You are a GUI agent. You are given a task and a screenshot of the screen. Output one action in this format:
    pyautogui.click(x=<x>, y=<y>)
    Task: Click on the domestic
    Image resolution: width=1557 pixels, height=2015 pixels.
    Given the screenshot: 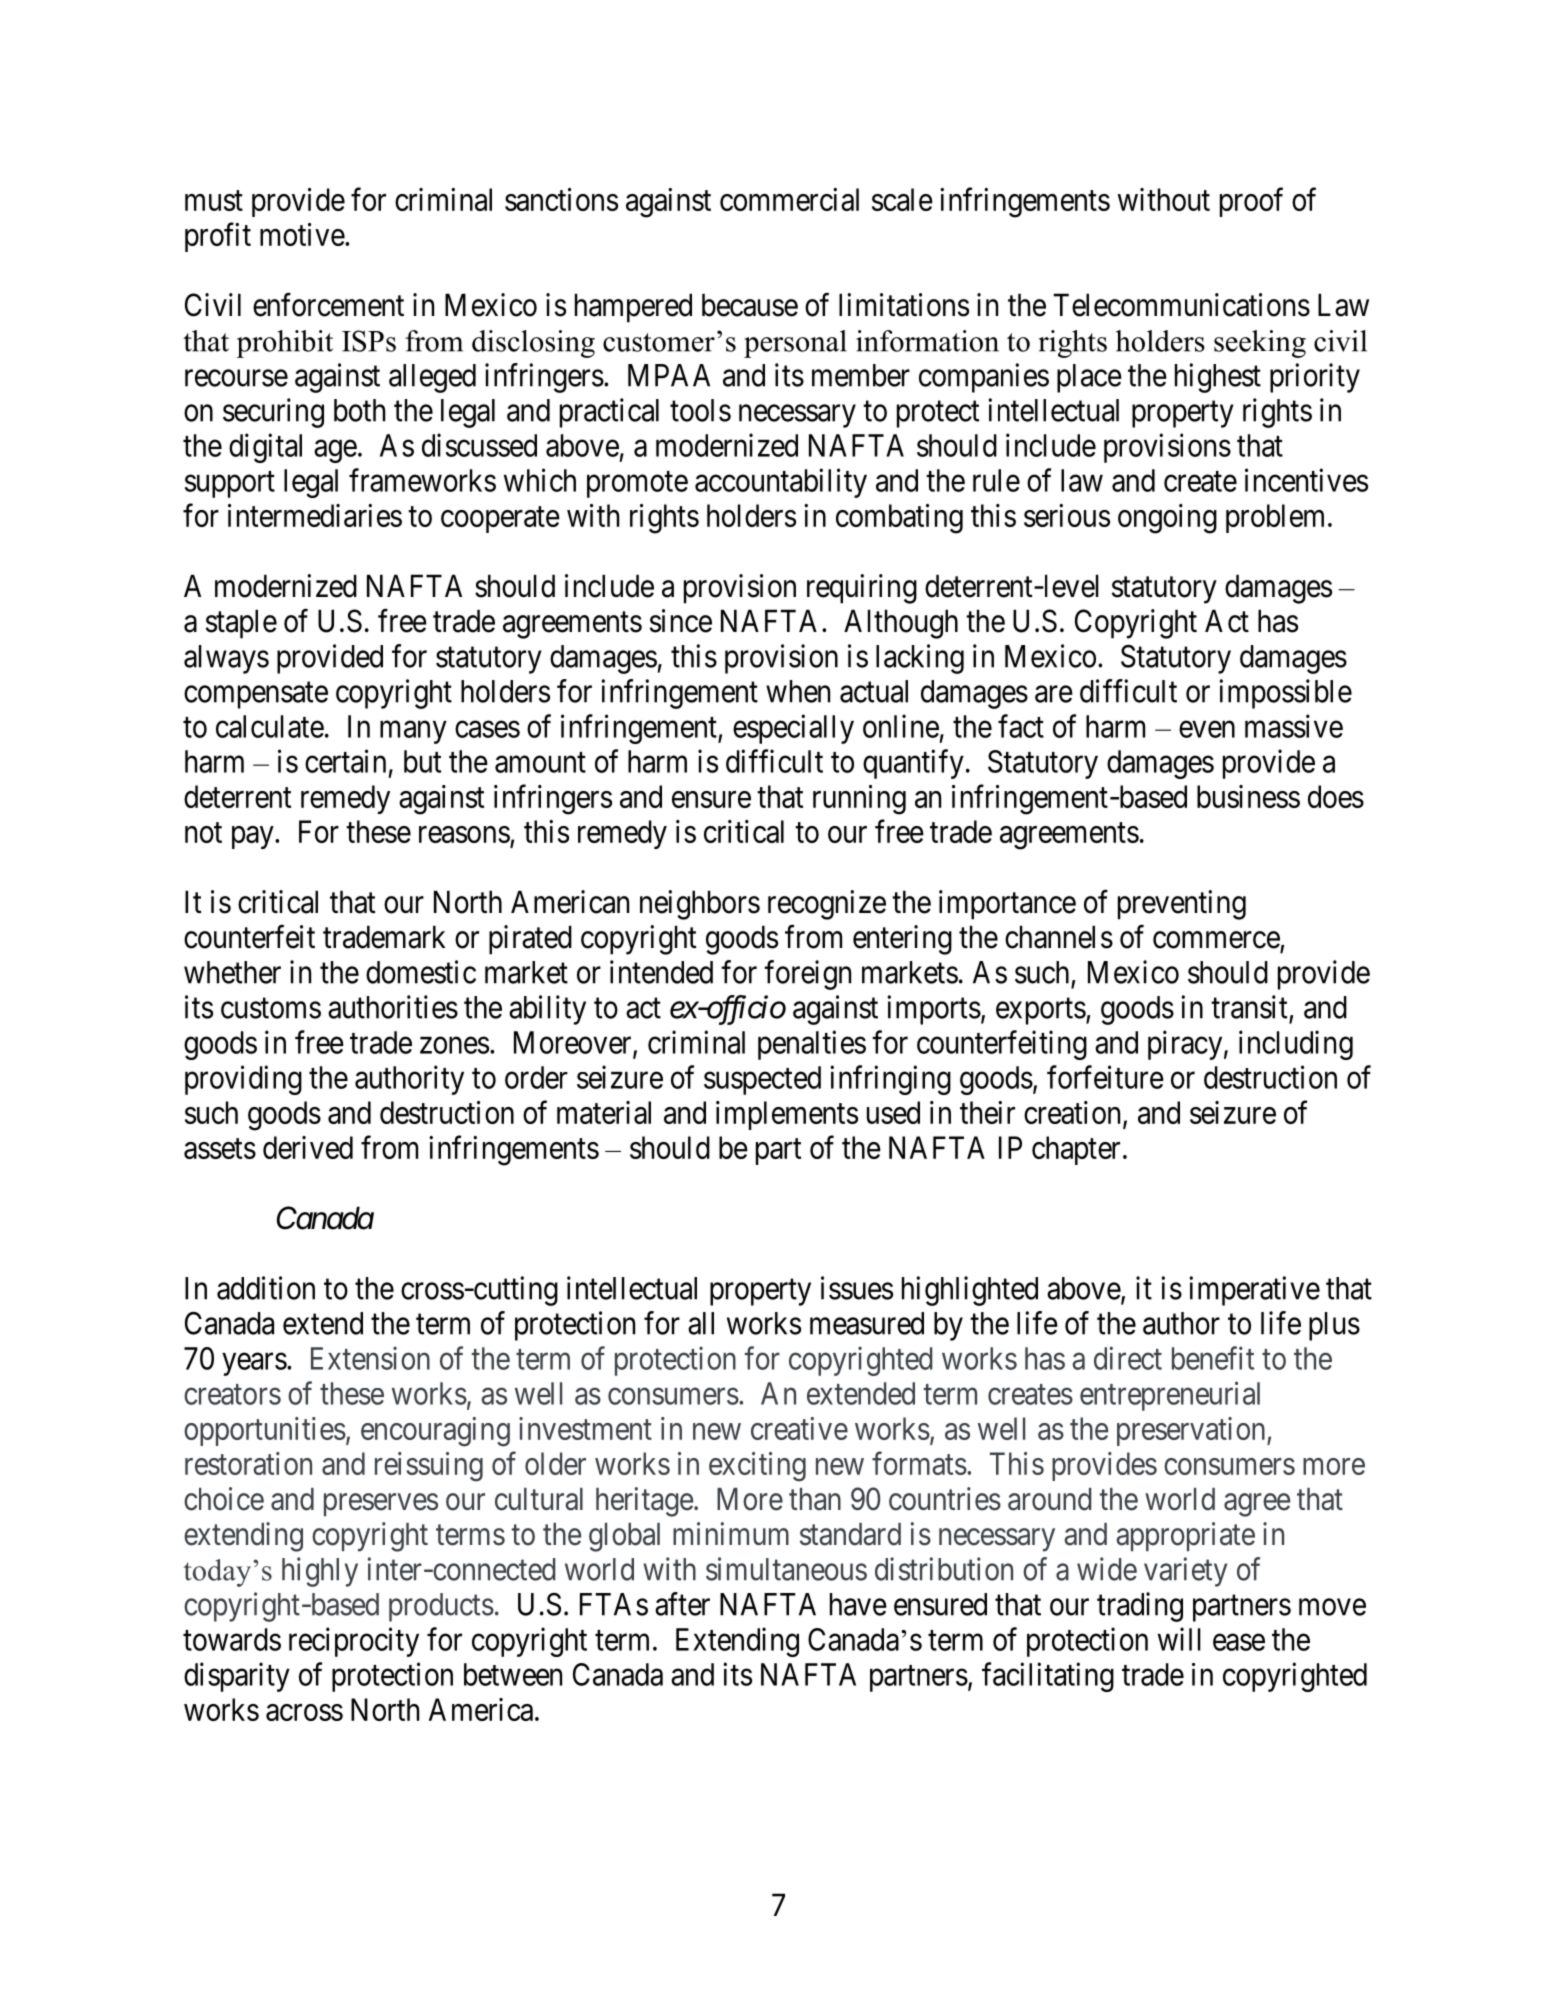 What is the action you would take?
    pyautogui.click(x=421, y=972)
